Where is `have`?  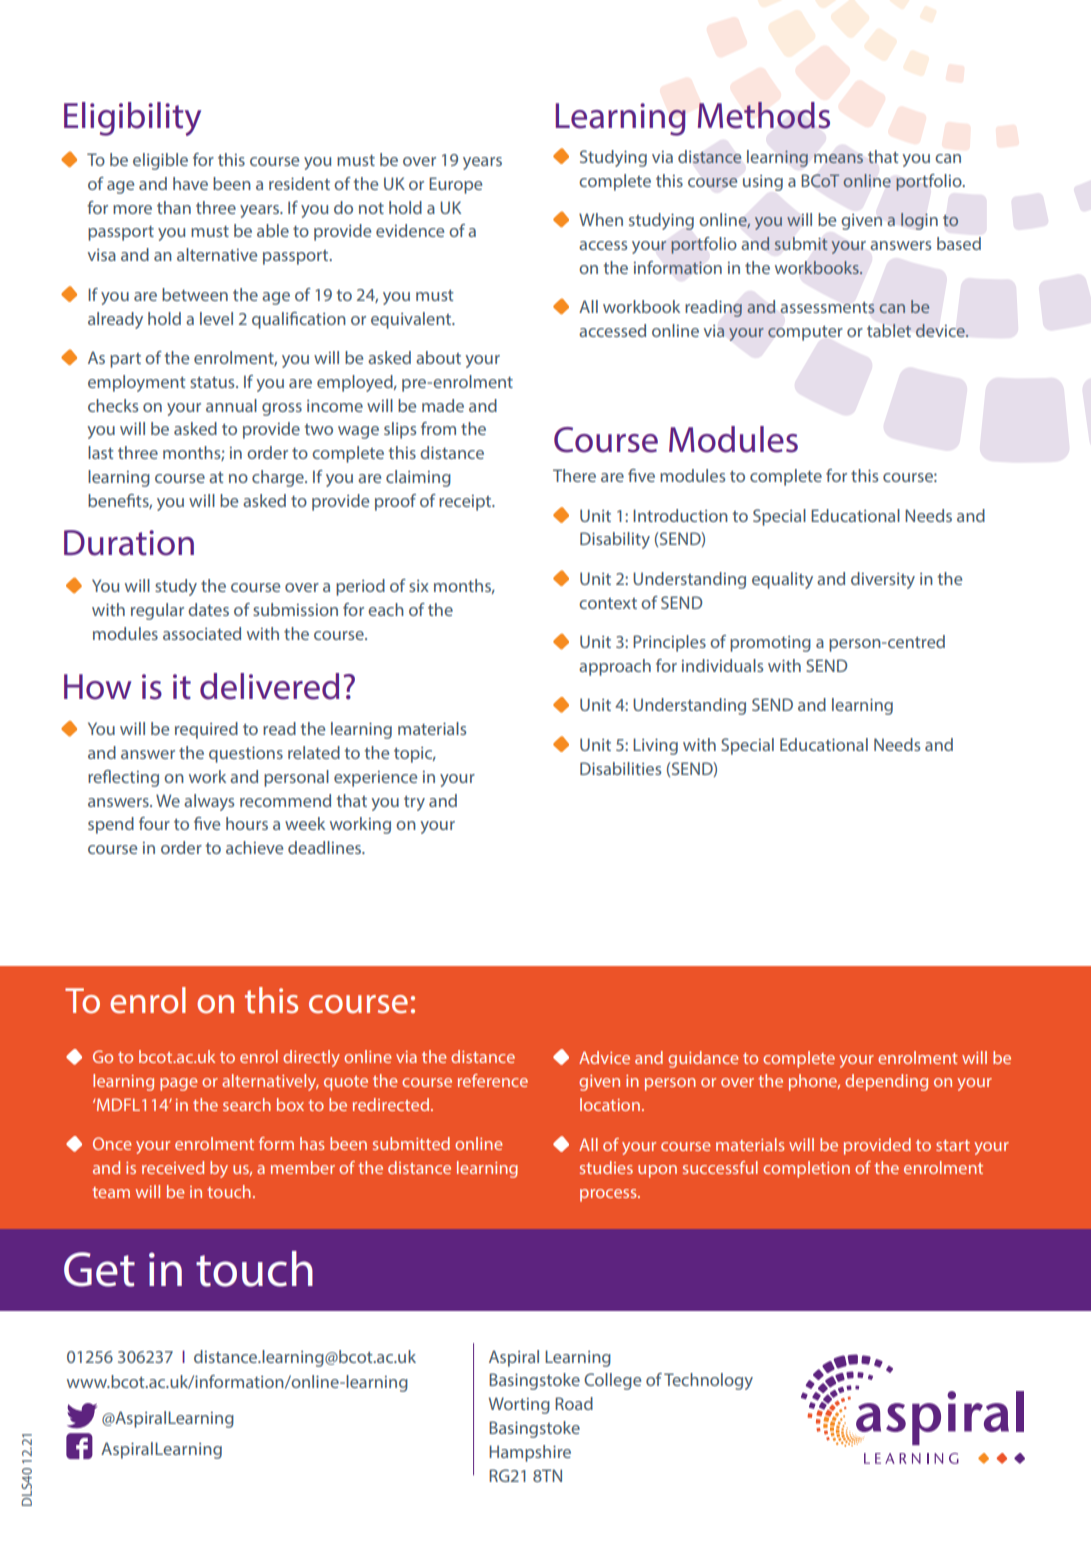
have is located at coordinates (190, 183).
